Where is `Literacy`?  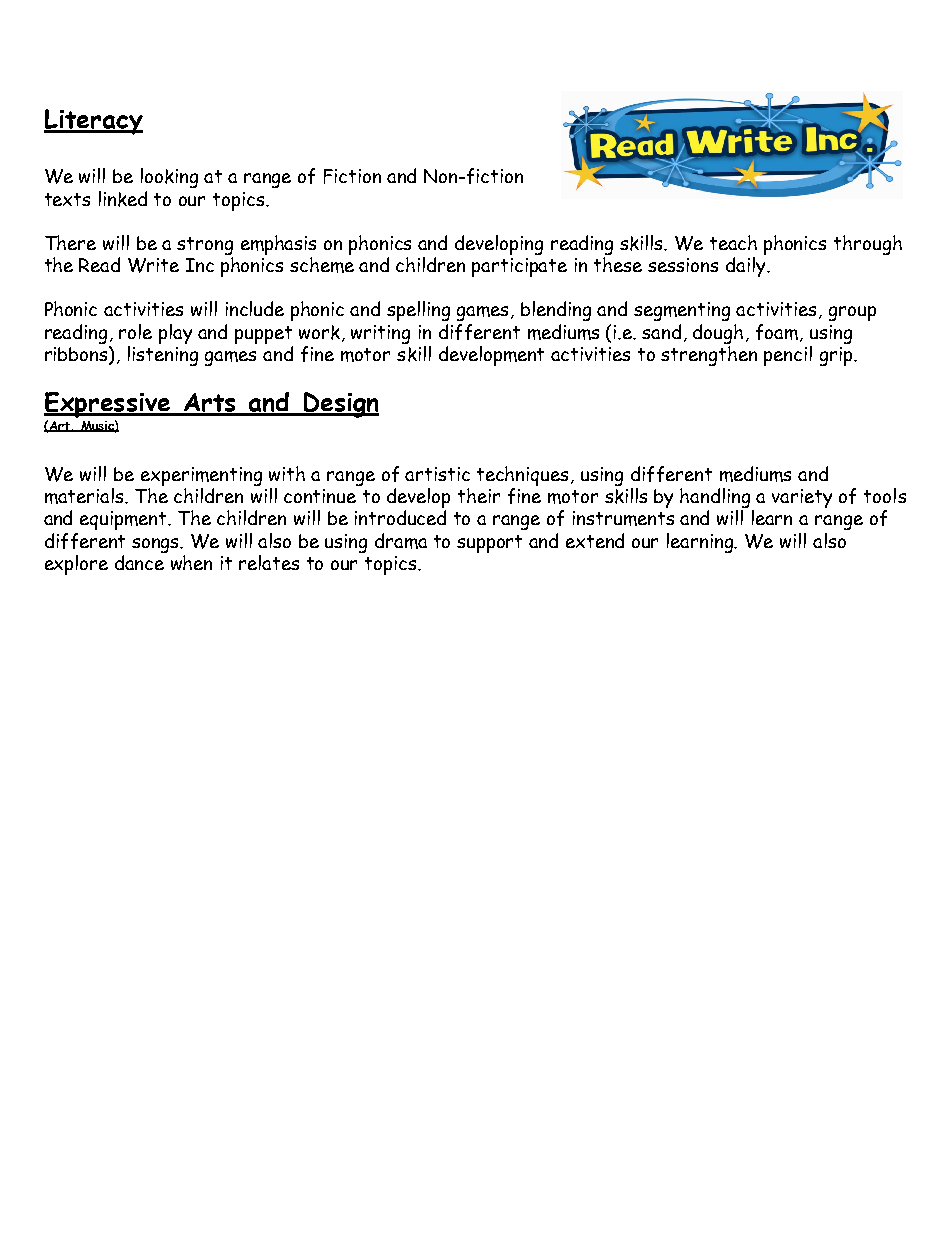
Literacy is located at coordinates (93, 122).
